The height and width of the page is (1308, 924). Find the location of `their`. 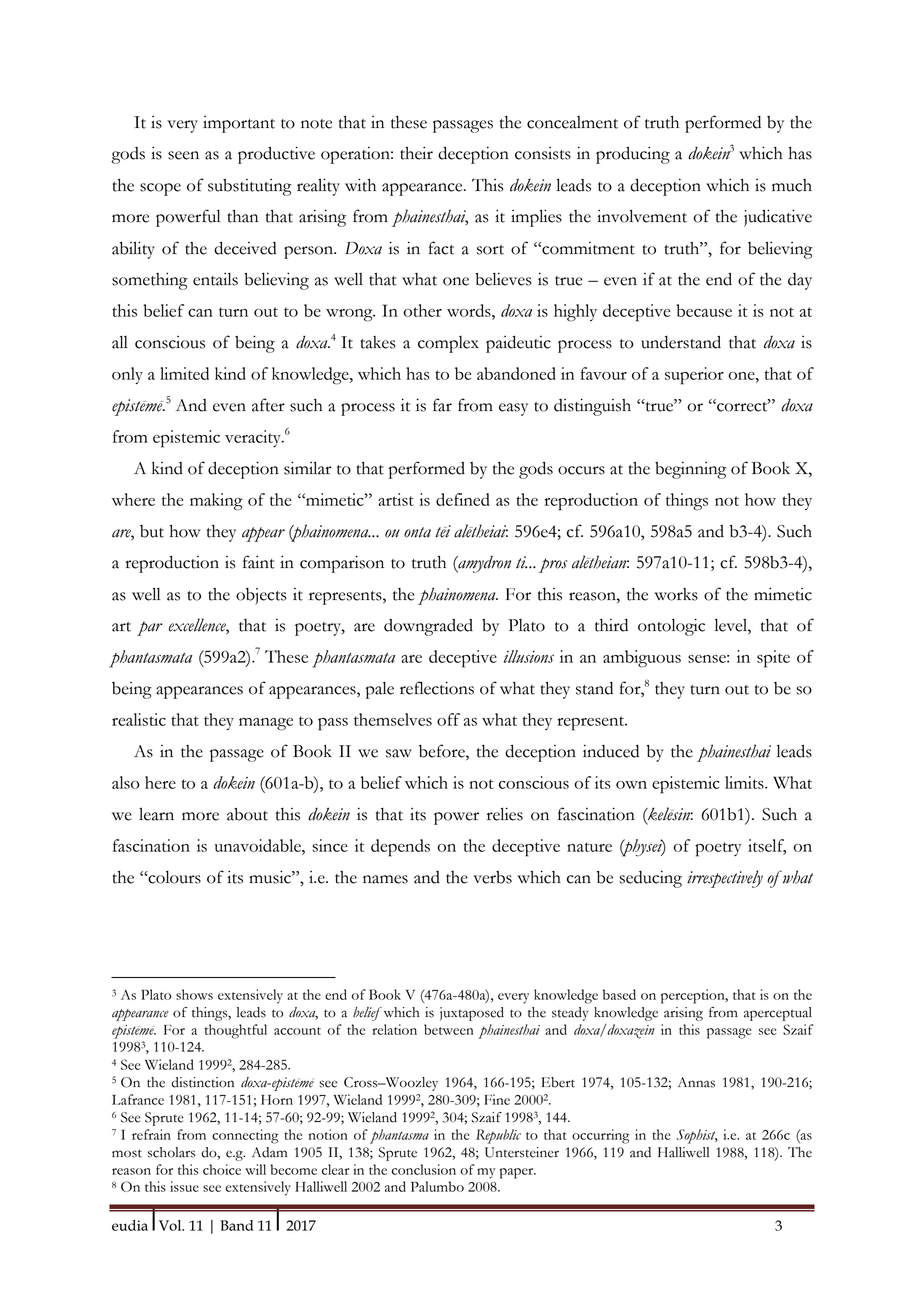

their is located at coordinates (416, 153).
